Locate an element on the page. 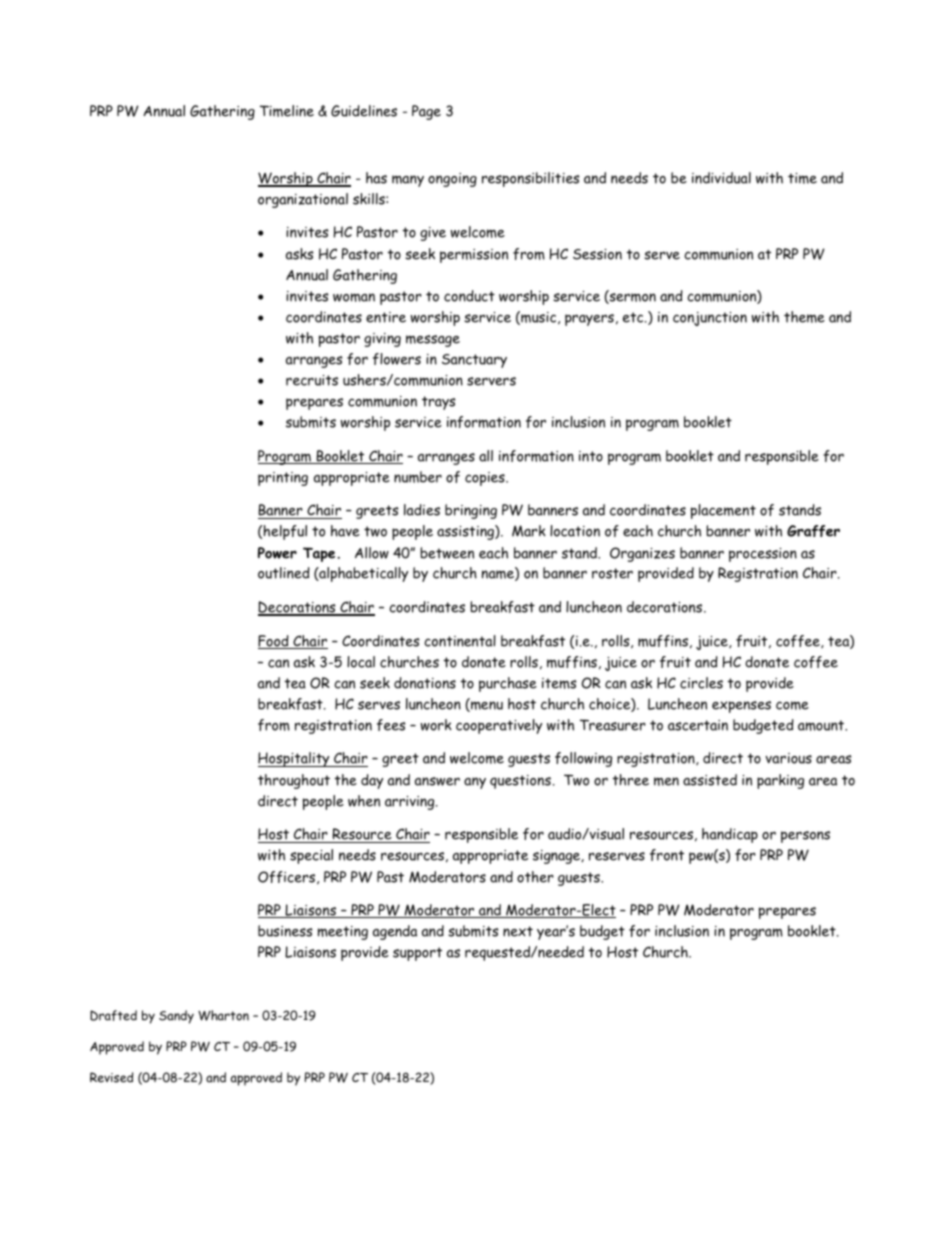 This page has height=1233, width=952. outlined is located at coordinates (284, 573).
